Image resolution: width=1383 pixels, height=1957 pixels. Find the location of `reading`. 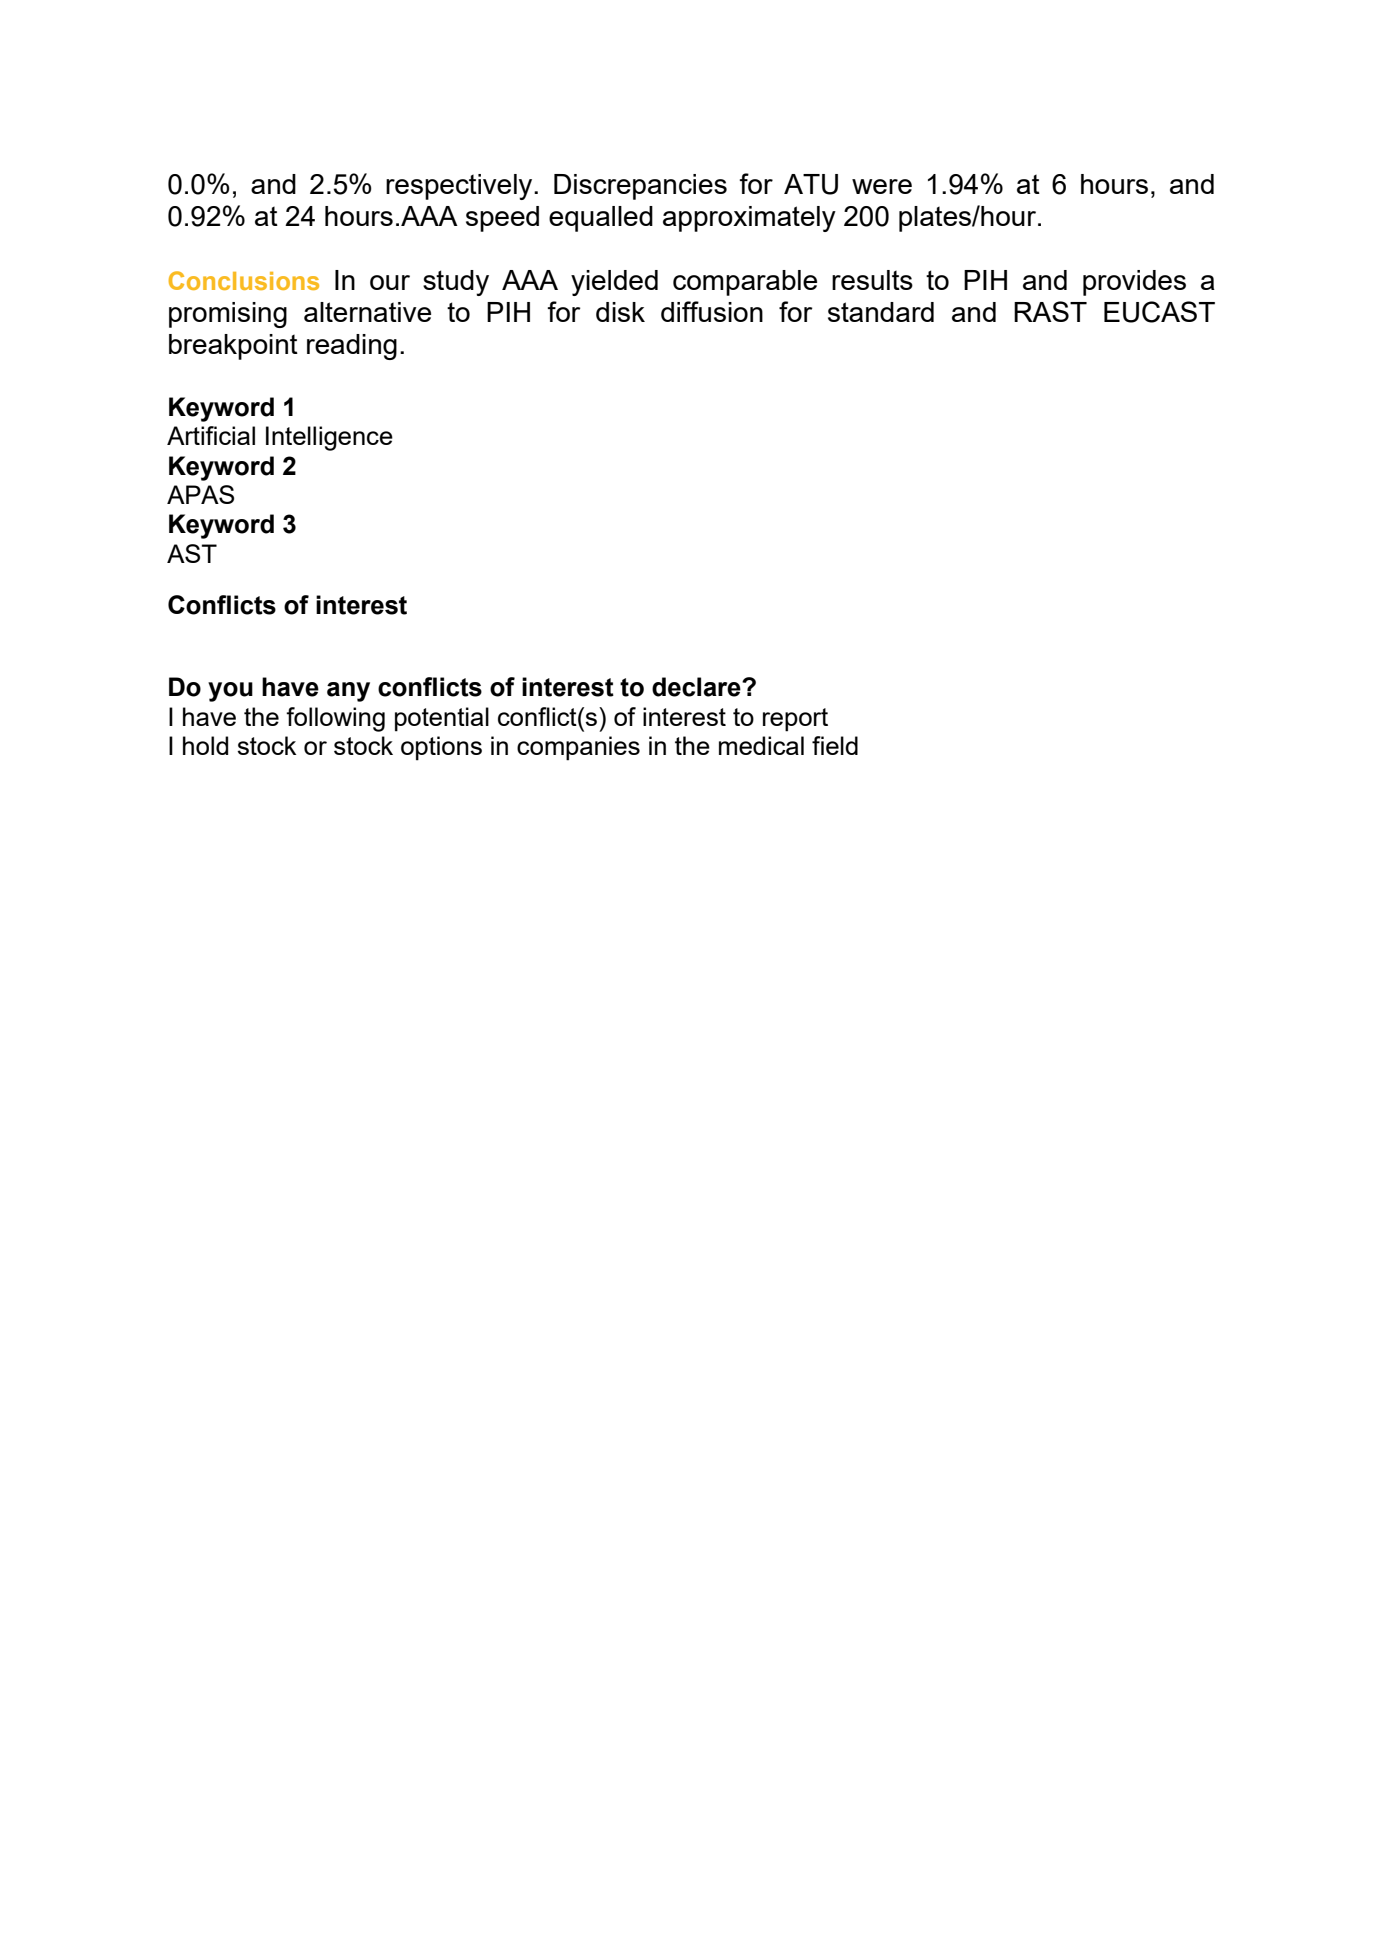

reading is located at coordinates (352, 347).
